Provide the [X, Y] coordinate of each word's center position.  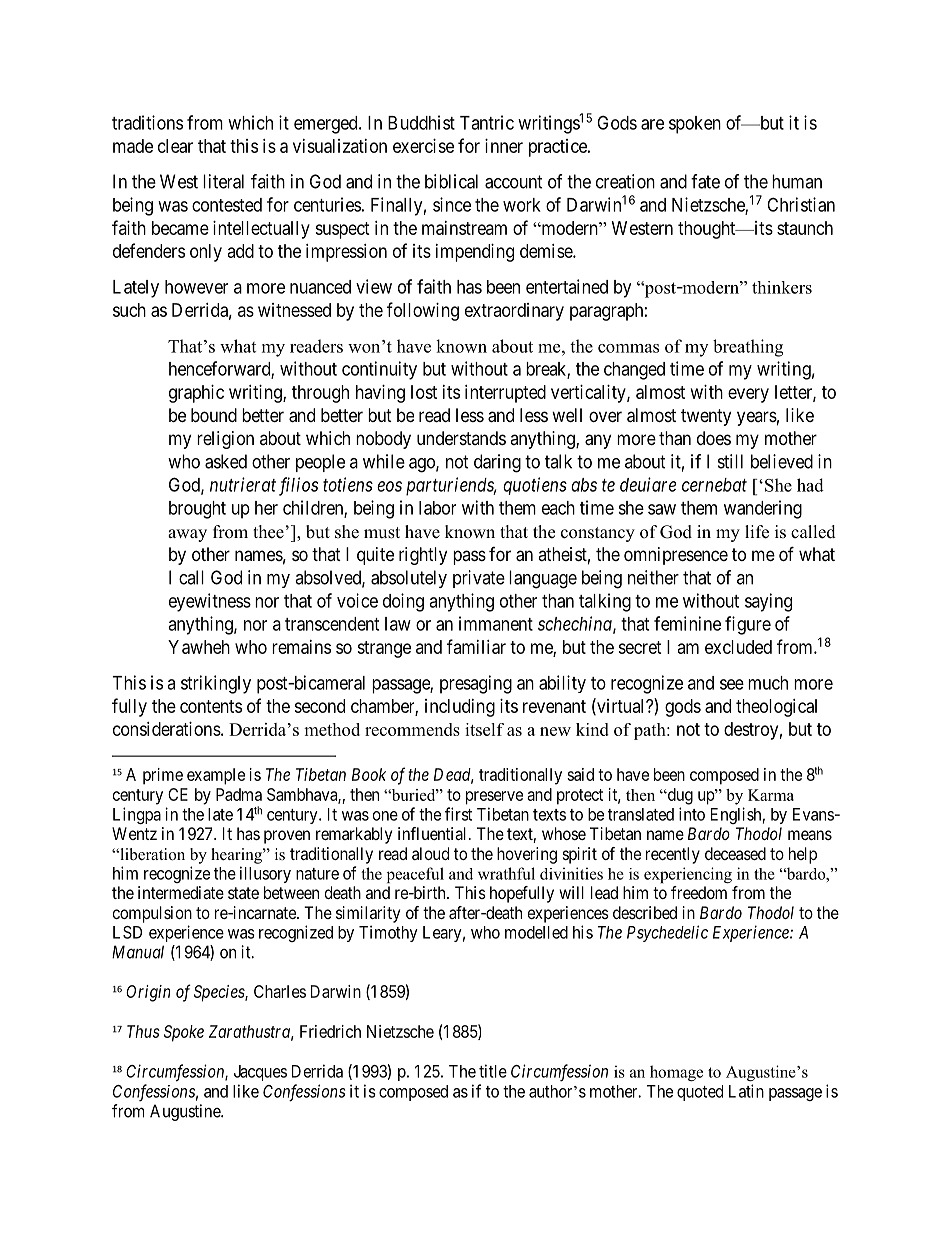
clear [175, 146]
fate [705, 181]
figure [748, 625]
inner [504, 146]
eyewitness [210, 602]
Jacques [260, 1073]
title [493, 1071]
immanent [496, 623]
